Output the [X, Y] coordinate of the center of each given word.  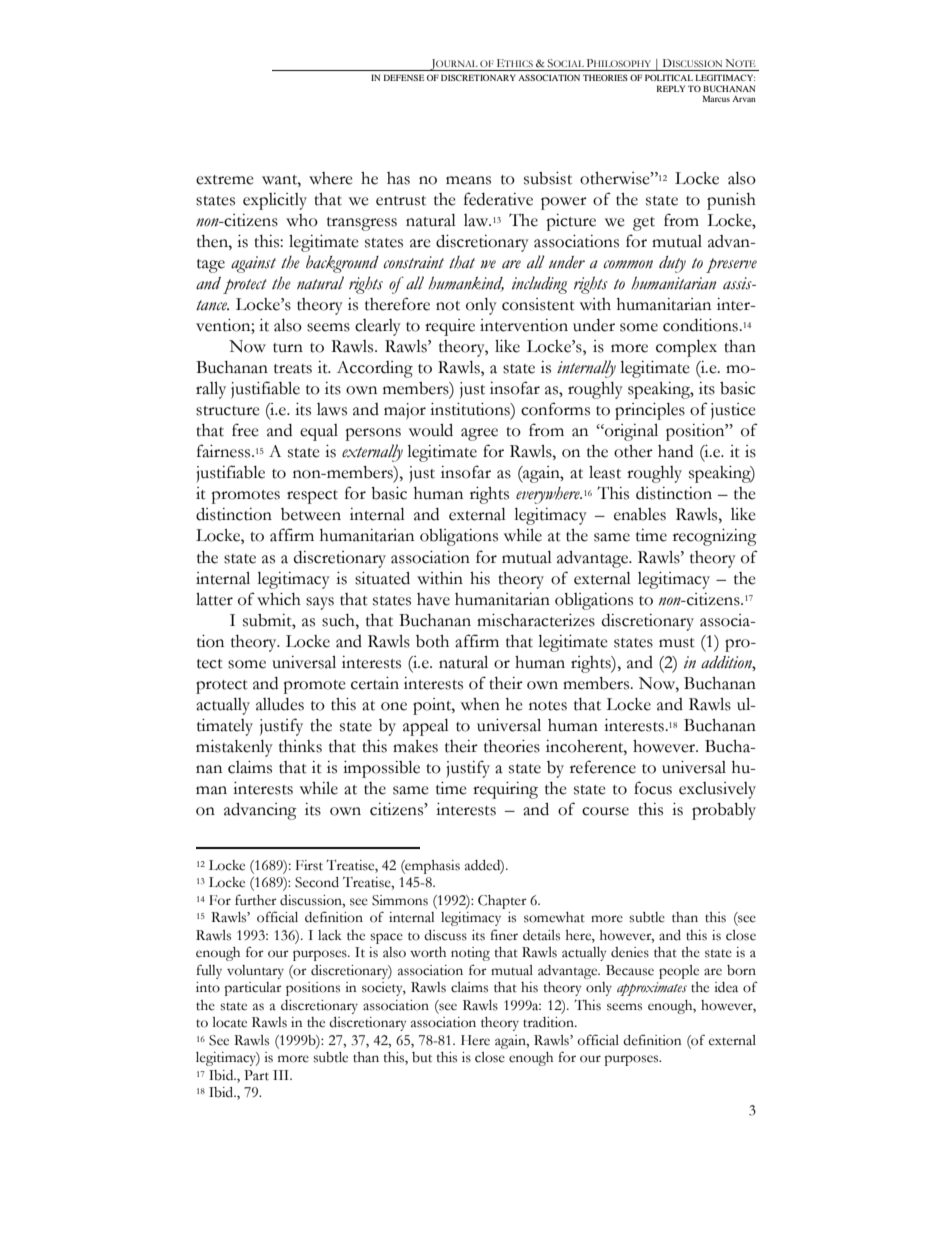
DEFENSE [404, 77]
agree [479, 434]
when [480, 704]
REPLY [671, 88]
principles [650, 411]
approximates [652, 989]
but [422, 1057]
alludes [280, 704]
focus [653, 788]
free [245, 430]
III [282, 1075]
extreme [225, 180]
